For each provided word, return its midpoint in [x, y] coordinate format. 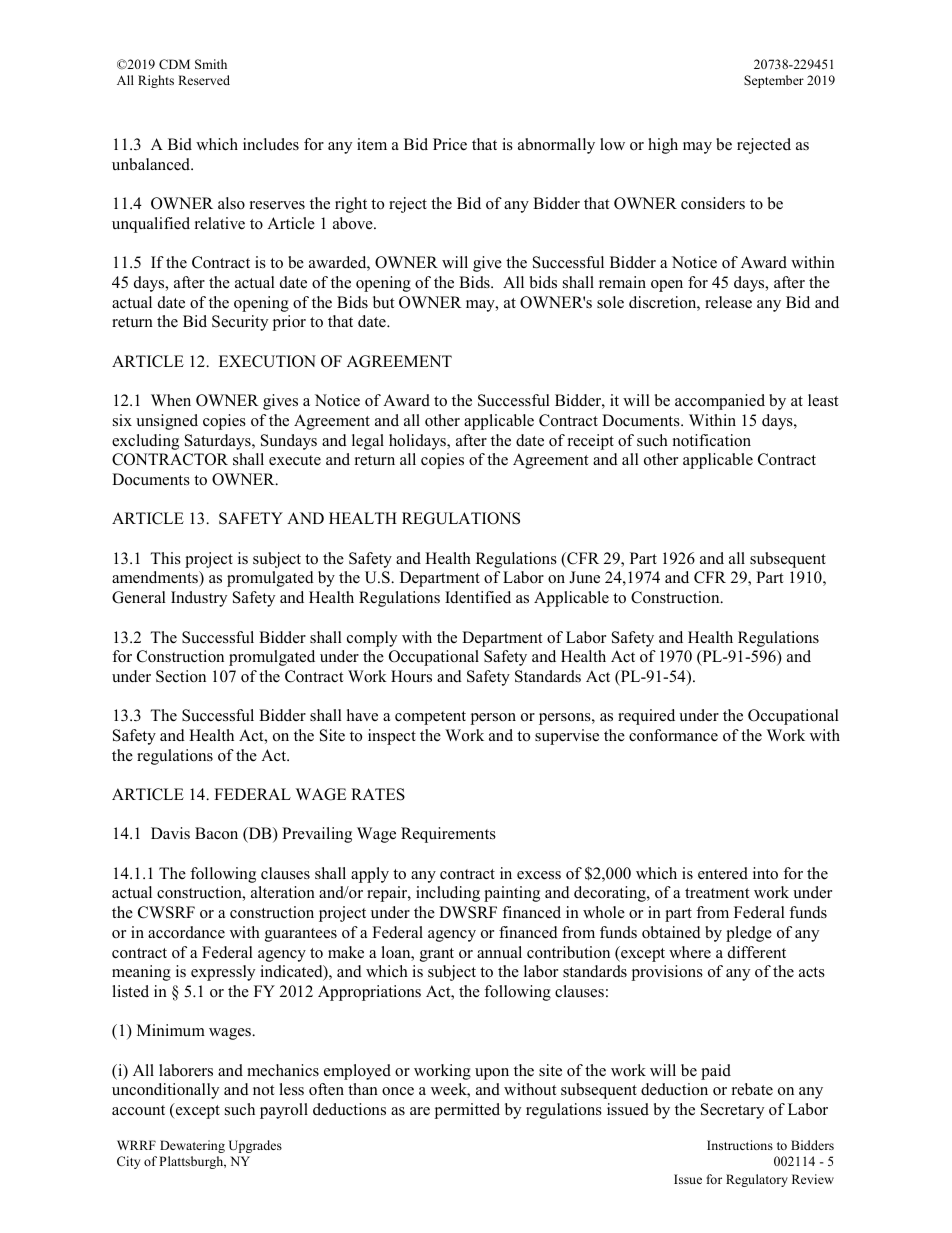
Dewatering [192, 1146]
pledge [749, 934]
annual [499, 952]
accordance [186, 932]
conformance [673, 735]
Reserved [204, 80]
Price [450, 144]
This [165, 558]
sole [610, 302]
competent [430, 718]
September [774, 81]
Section [181, 676]
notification [712, 440]
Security [240, 323]
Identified [478, 597]
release [728, 302]
